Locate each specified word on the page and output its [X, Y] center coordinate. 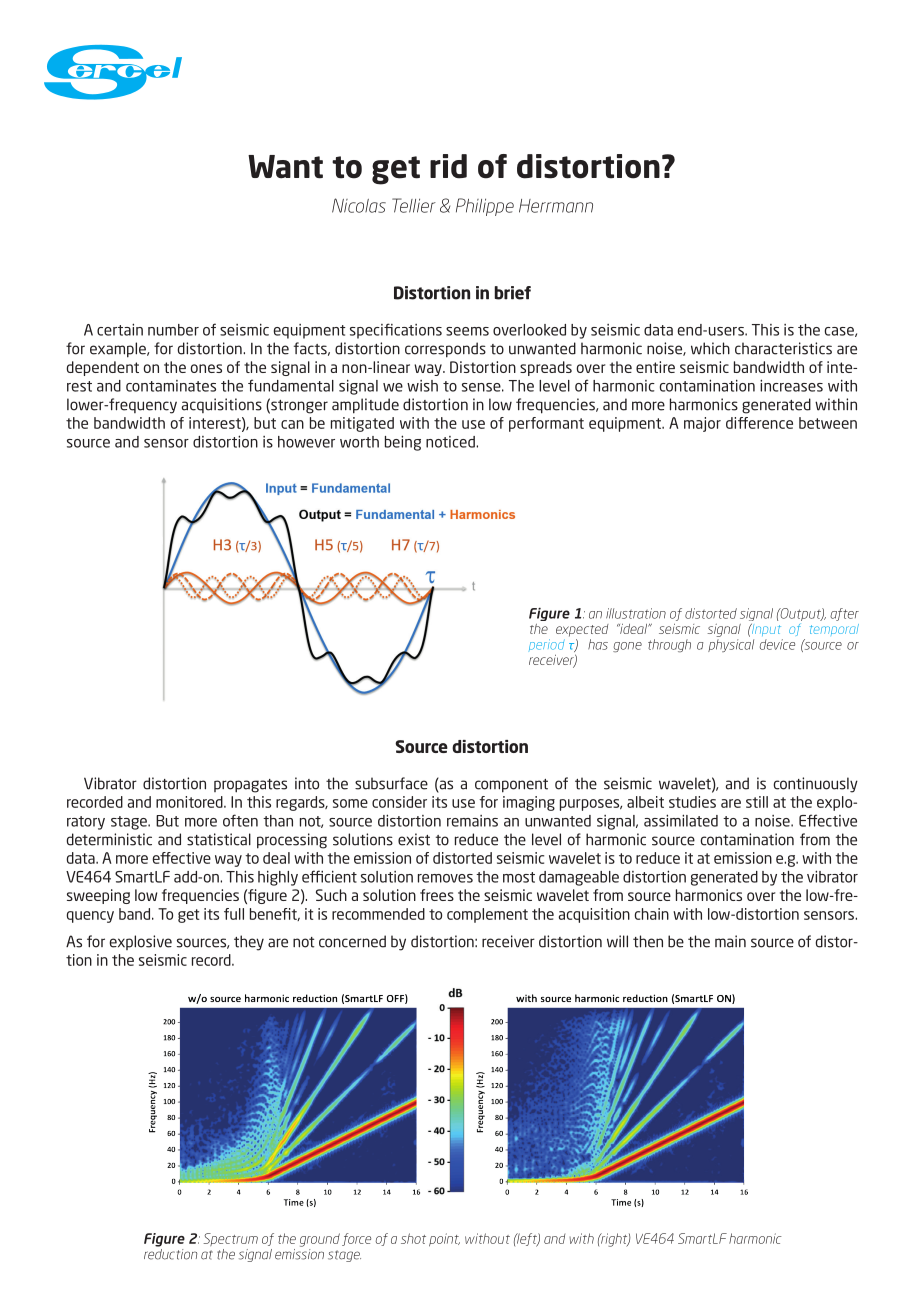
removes [445, 878]
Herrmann [556, 206]
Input [765, 629]
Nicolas [359, 205]
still [757, 802]
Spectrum [230, 1239]
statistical [219, 839]
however [306, 442]
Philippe [485, 207]
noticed [451, 442]
